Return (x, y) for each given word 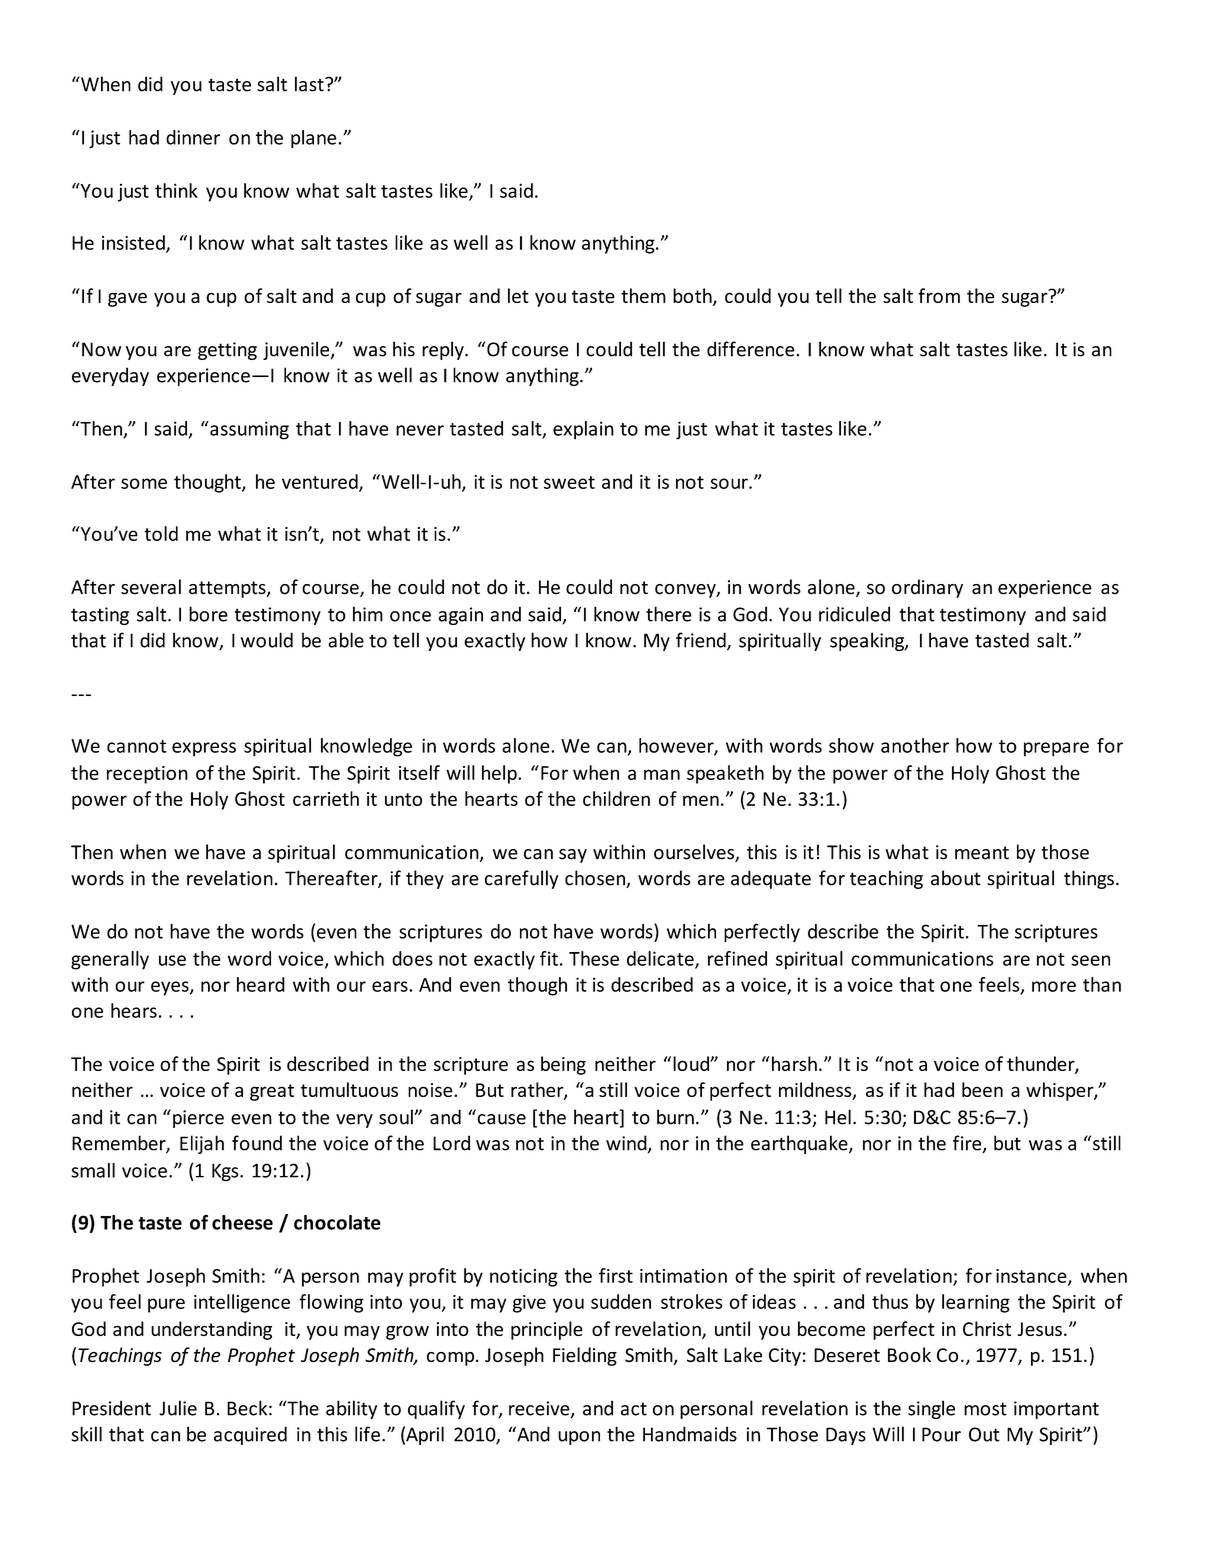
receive (540, 1409)
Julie (178, 1408)
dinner (193, 137)
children (616, 798)
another (915, 745)
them (643, 295)
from (939, 295)
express (204, 749)
